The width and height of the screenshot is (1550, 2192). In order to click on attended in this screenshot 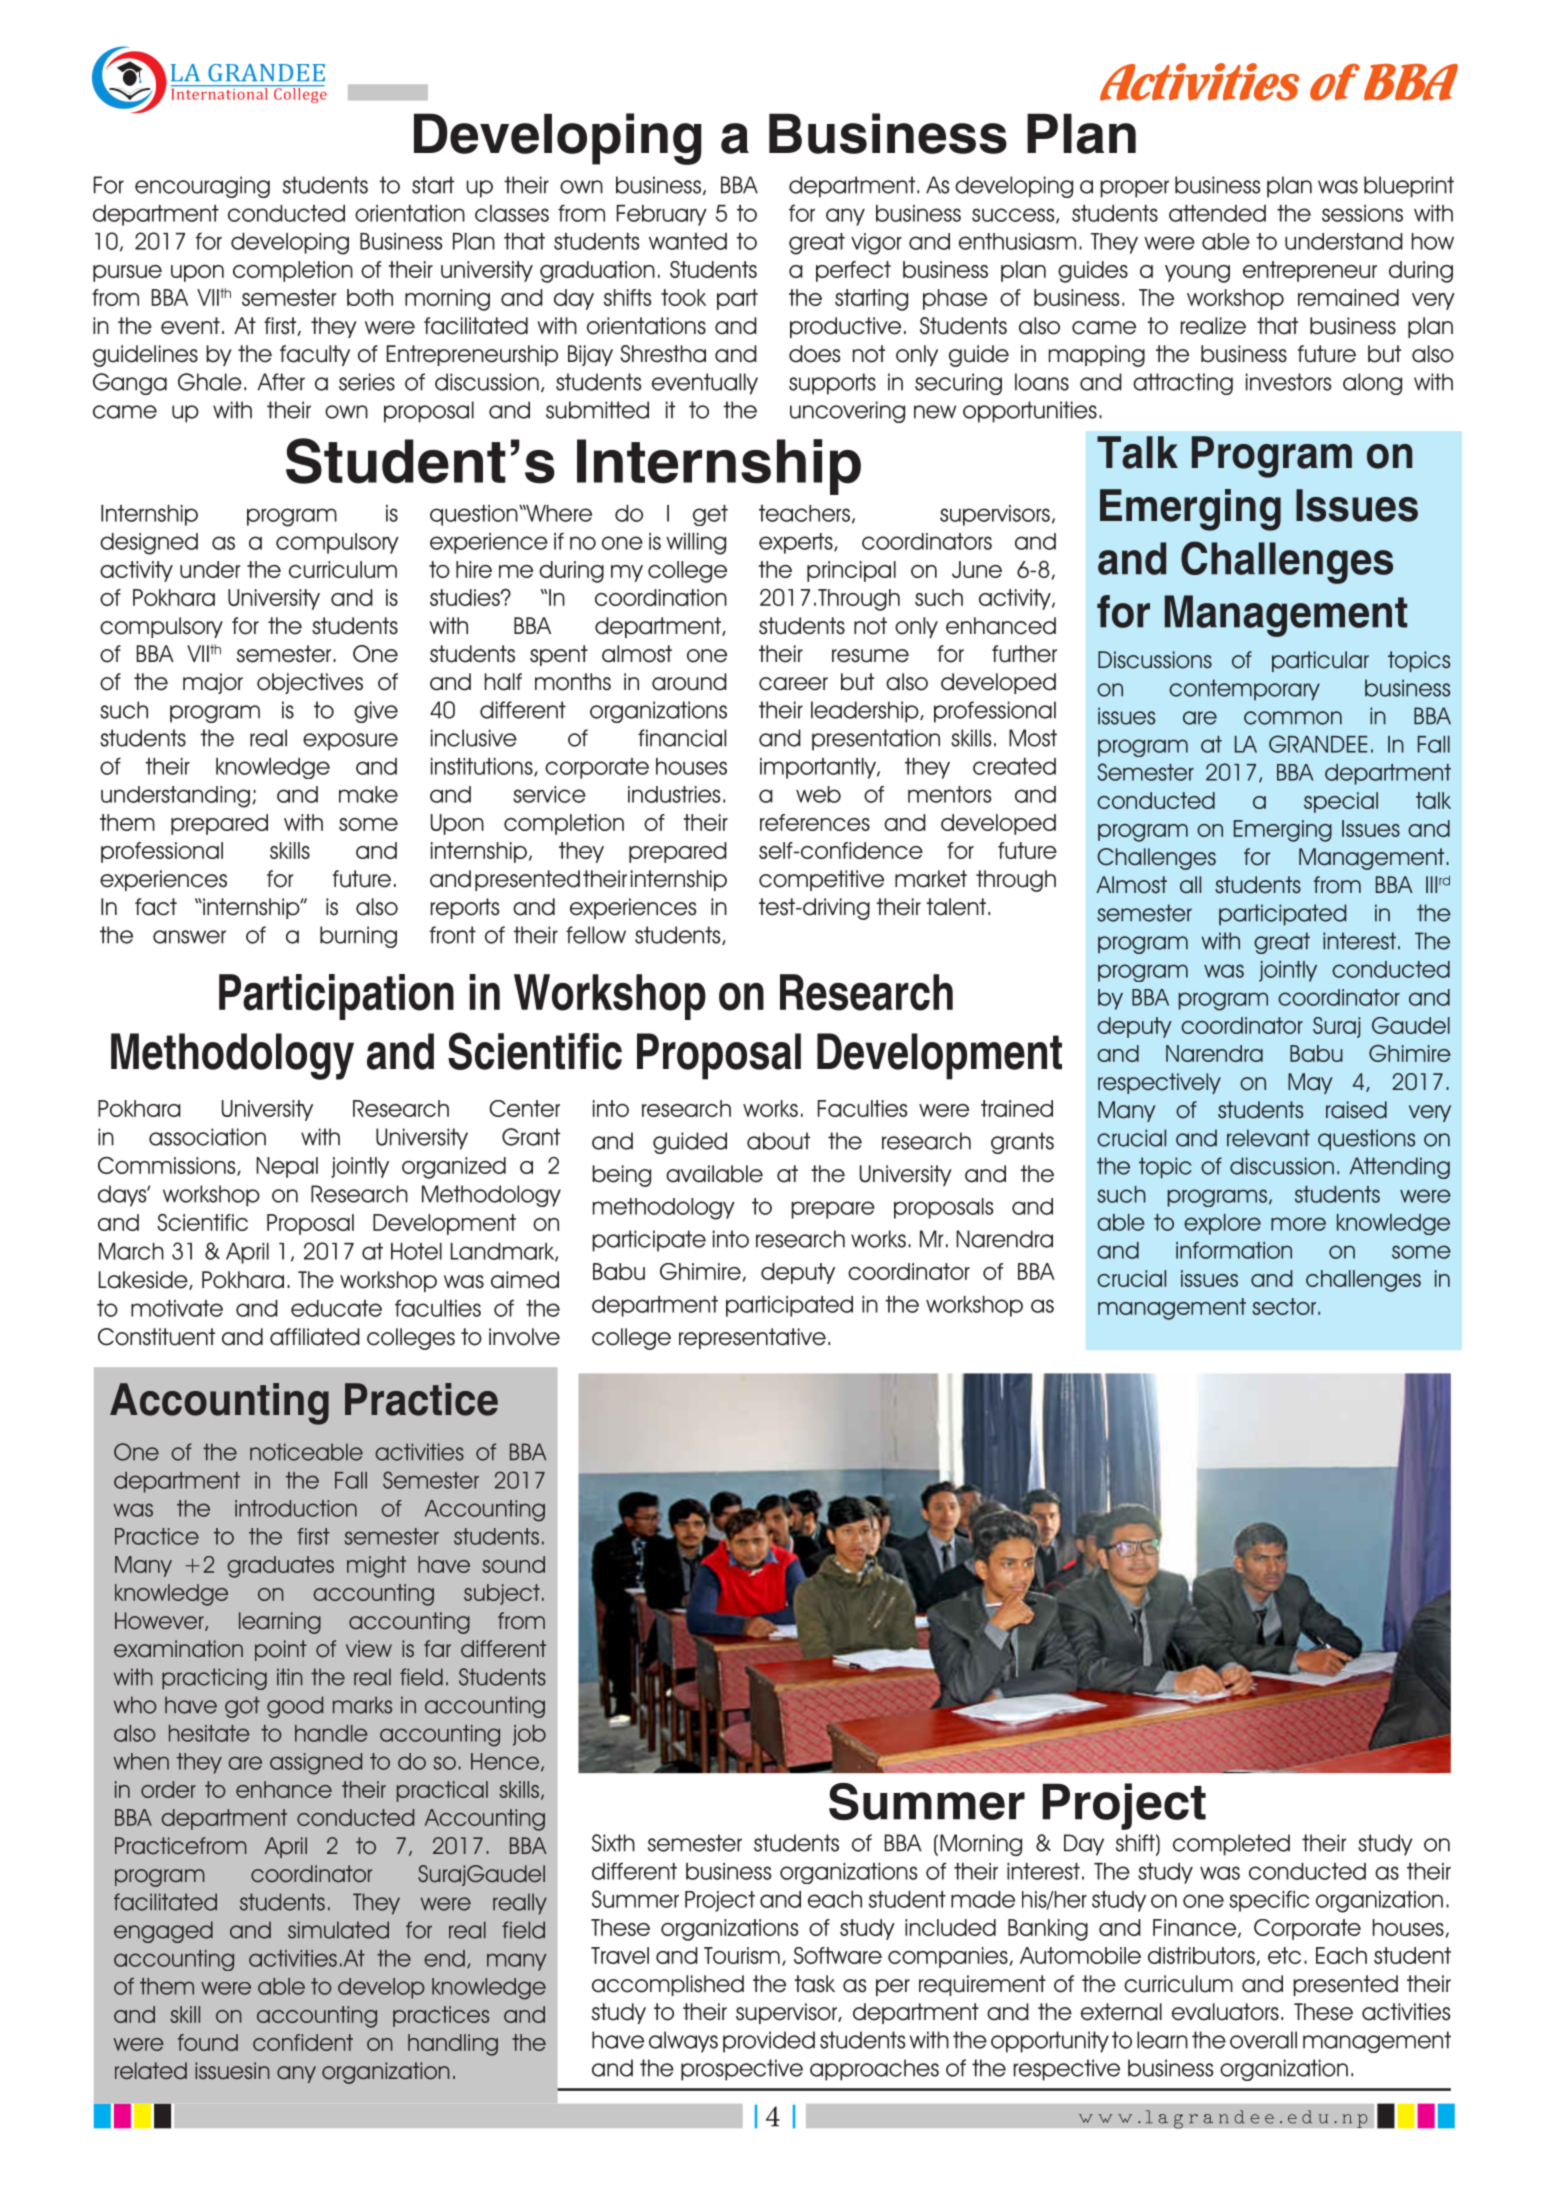, I will do `click(1217, 213)`.
